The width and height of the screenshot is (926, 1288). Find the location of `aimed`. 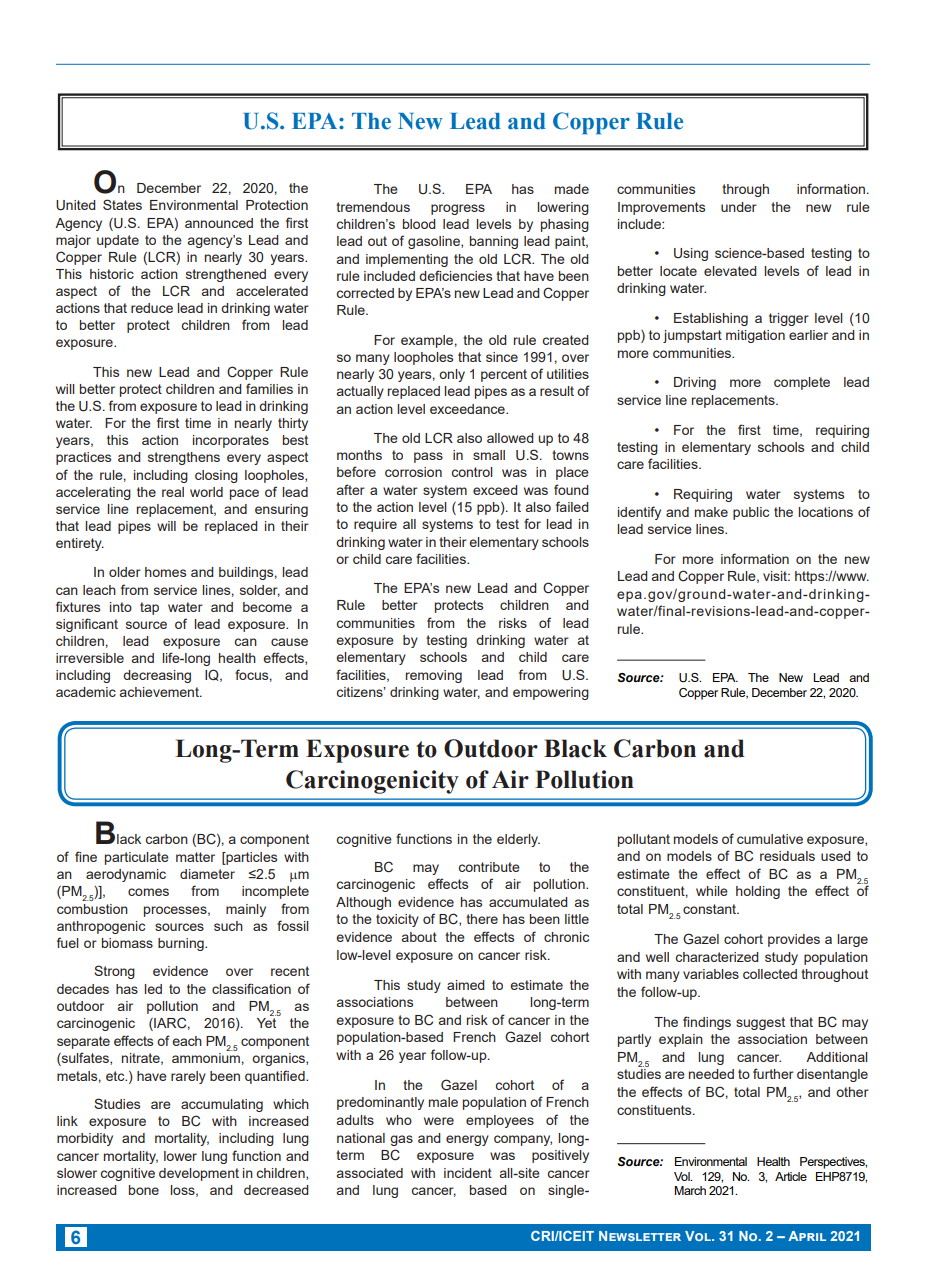

aimed is located at coordinates (466, 985).
